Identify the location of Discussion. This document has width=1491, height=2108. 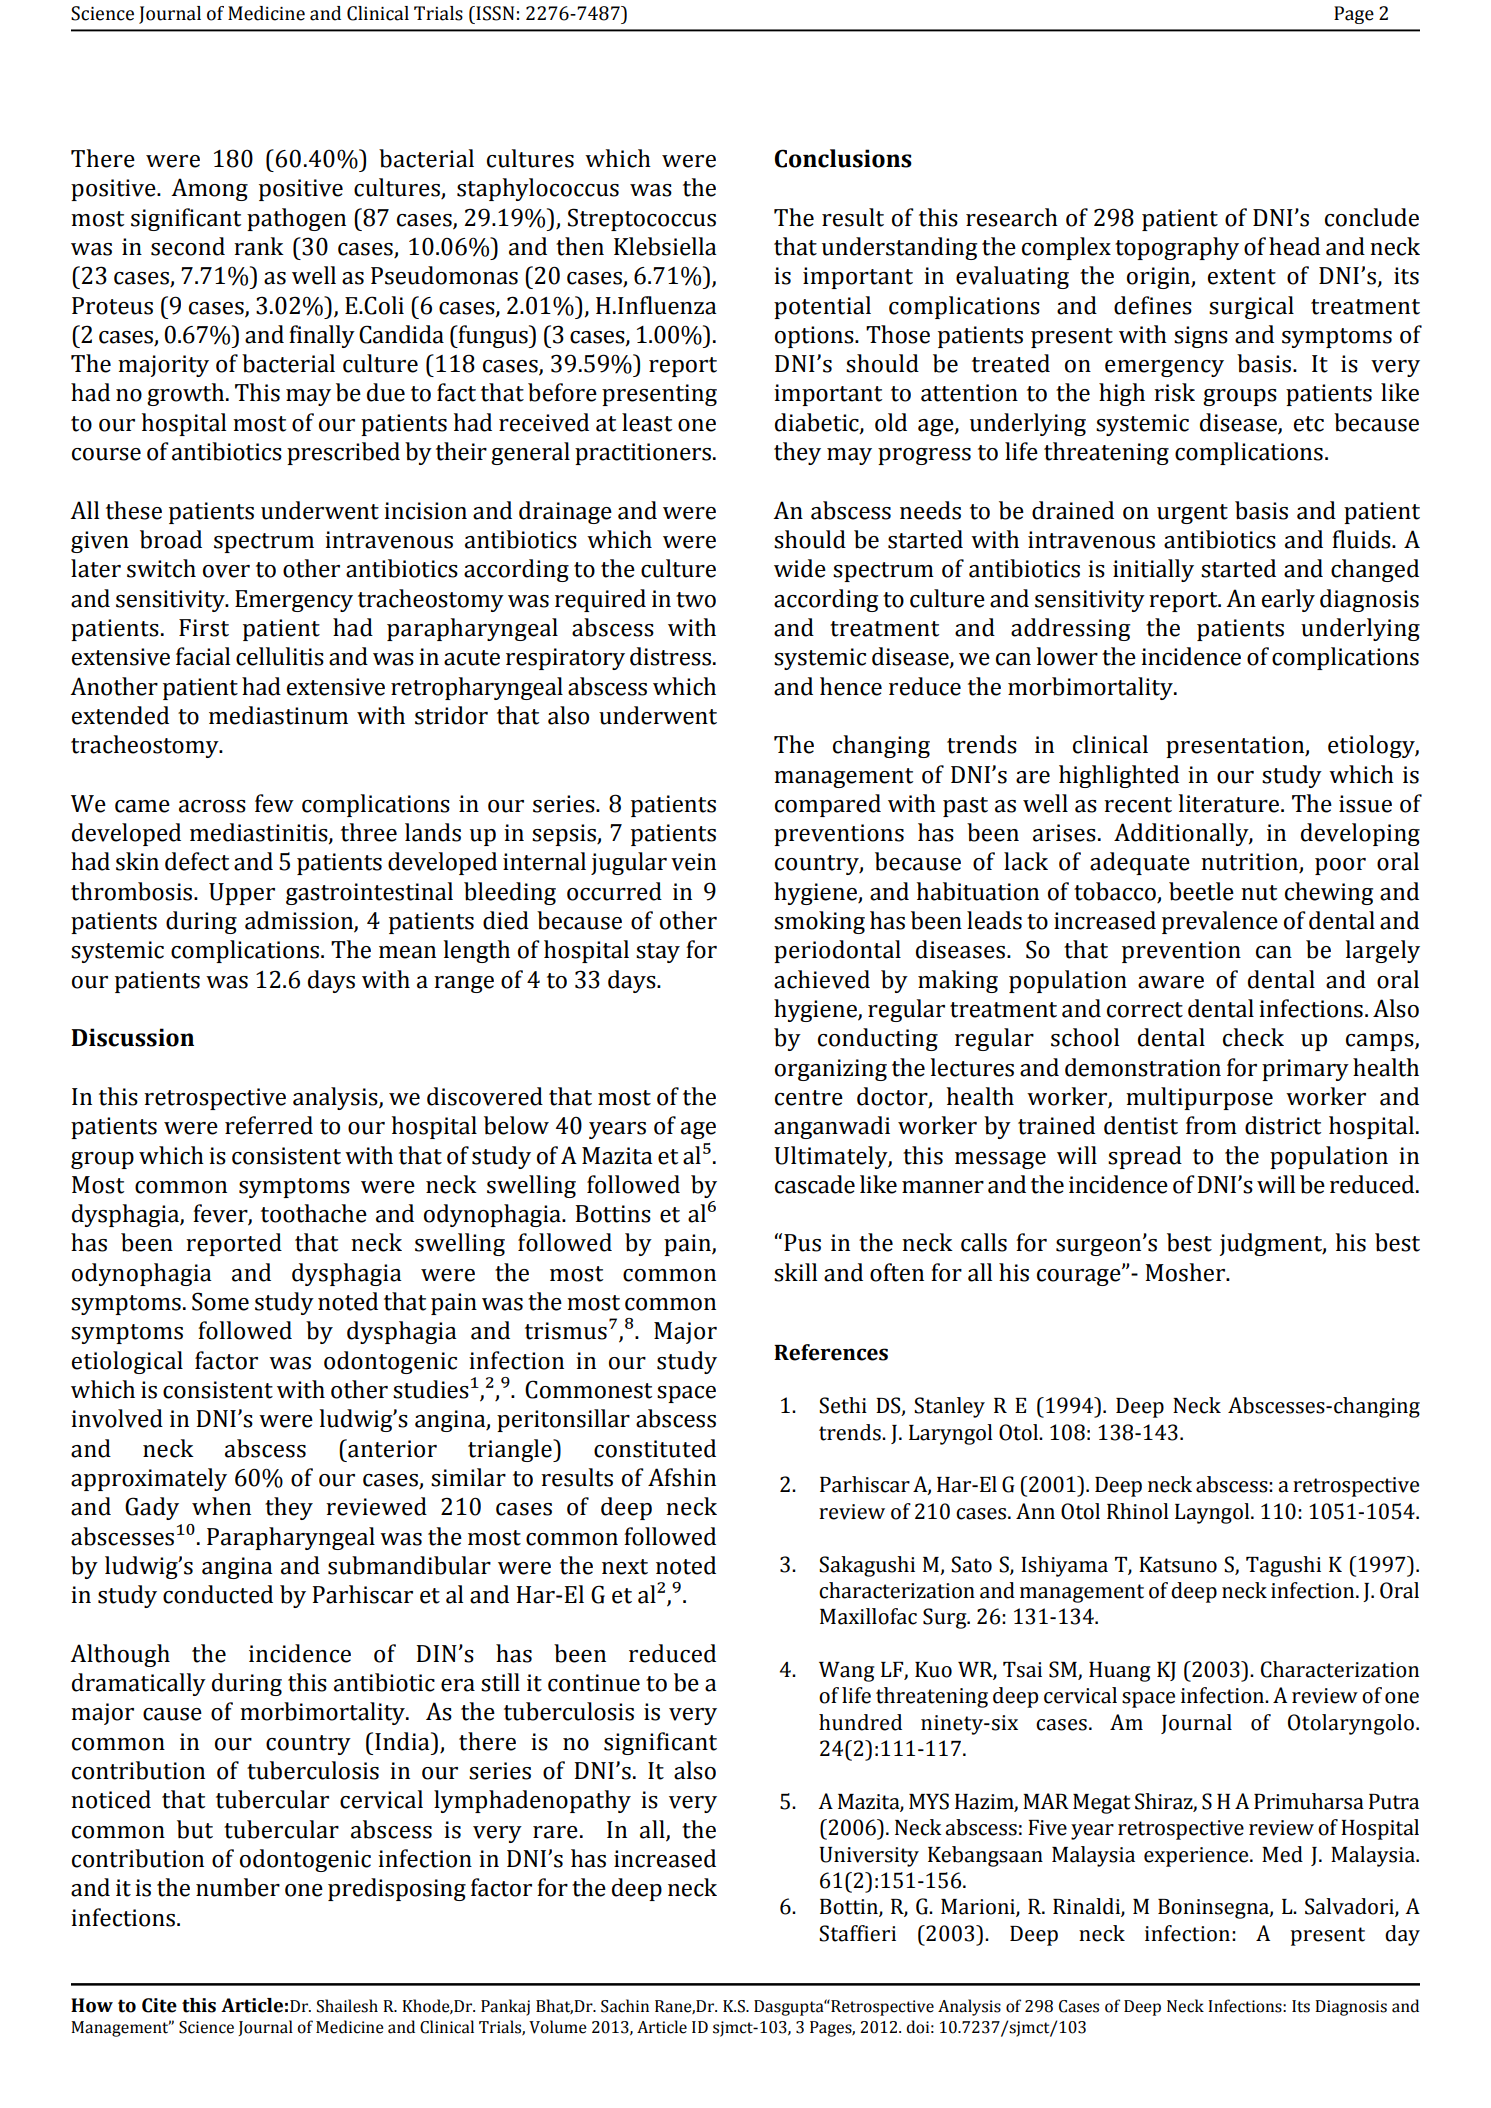
(132, 1037).
